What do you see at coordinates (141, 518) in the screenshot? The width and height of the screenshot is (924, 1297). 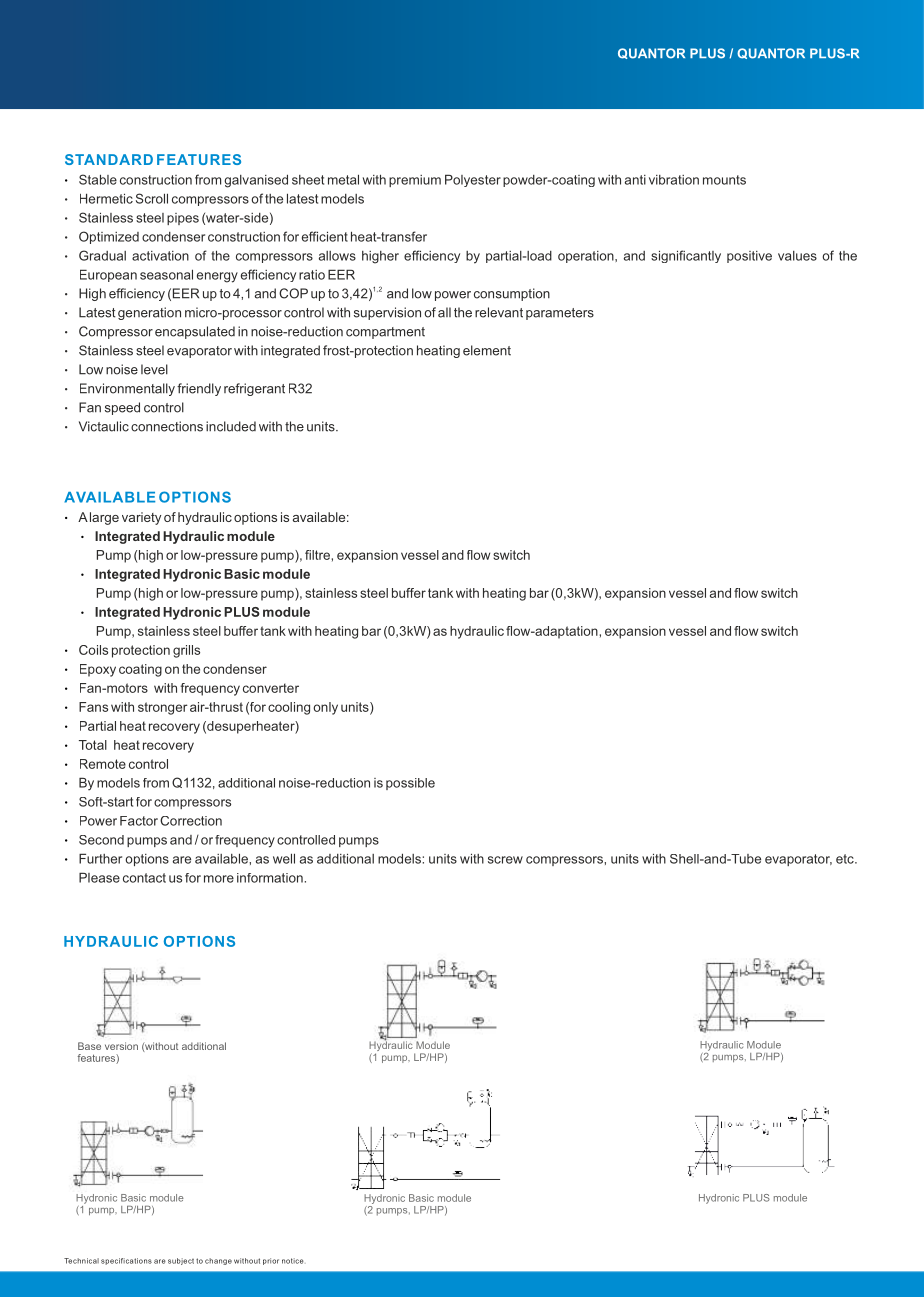 I see `variety` at bounding box center [141, 518].
